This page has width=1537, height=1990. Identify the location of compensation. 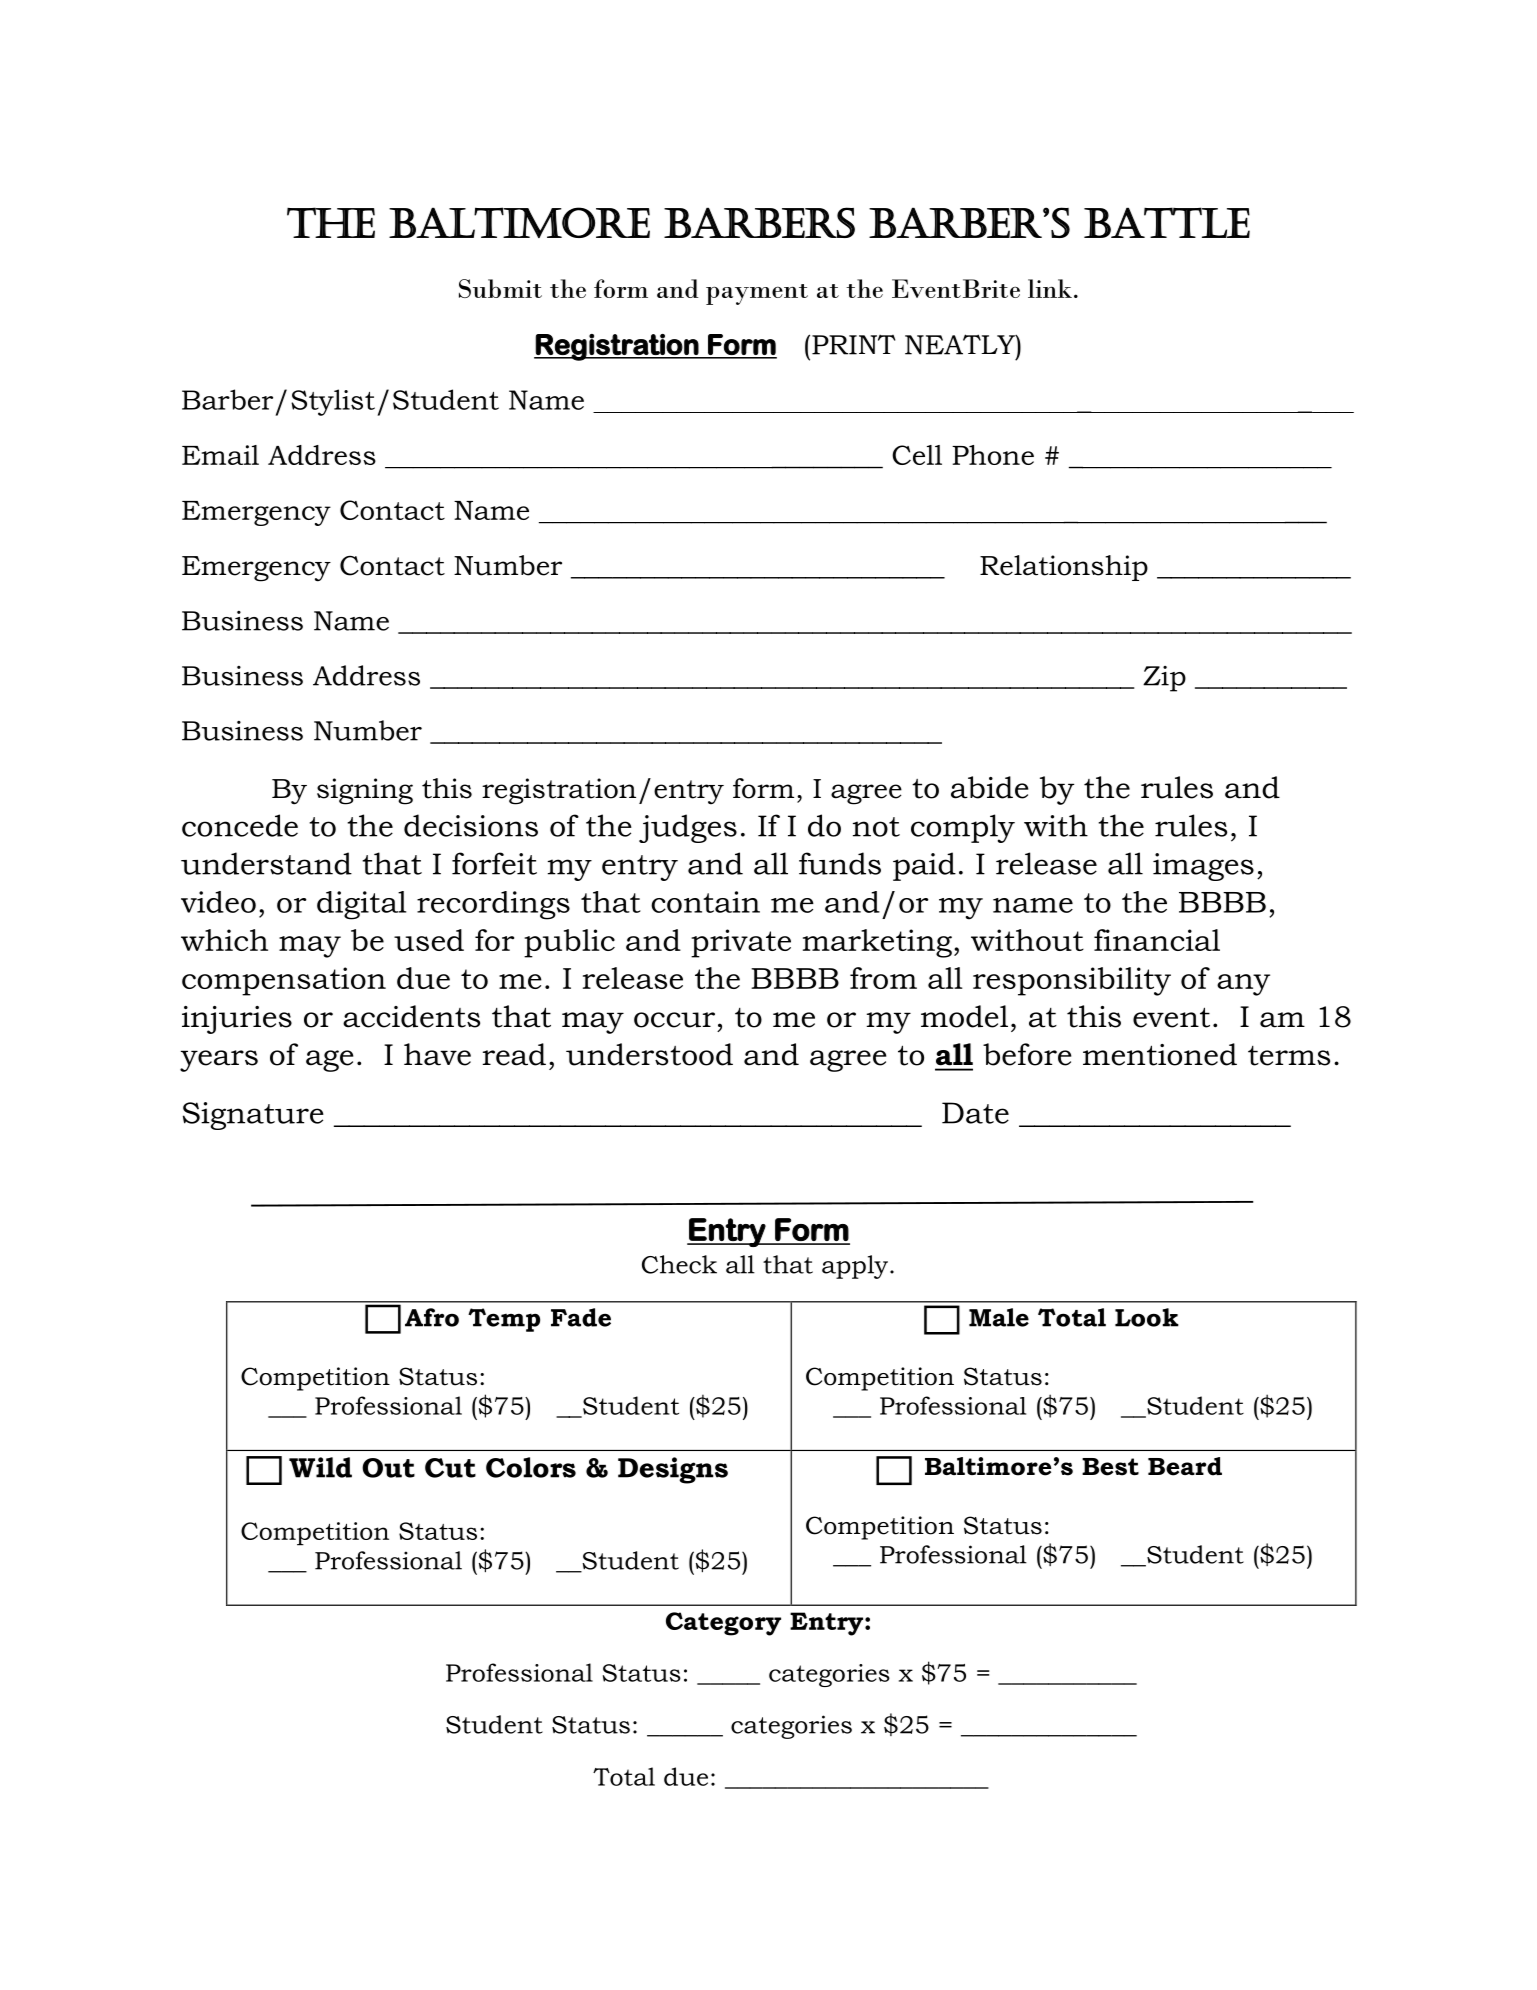
(284, 981).
